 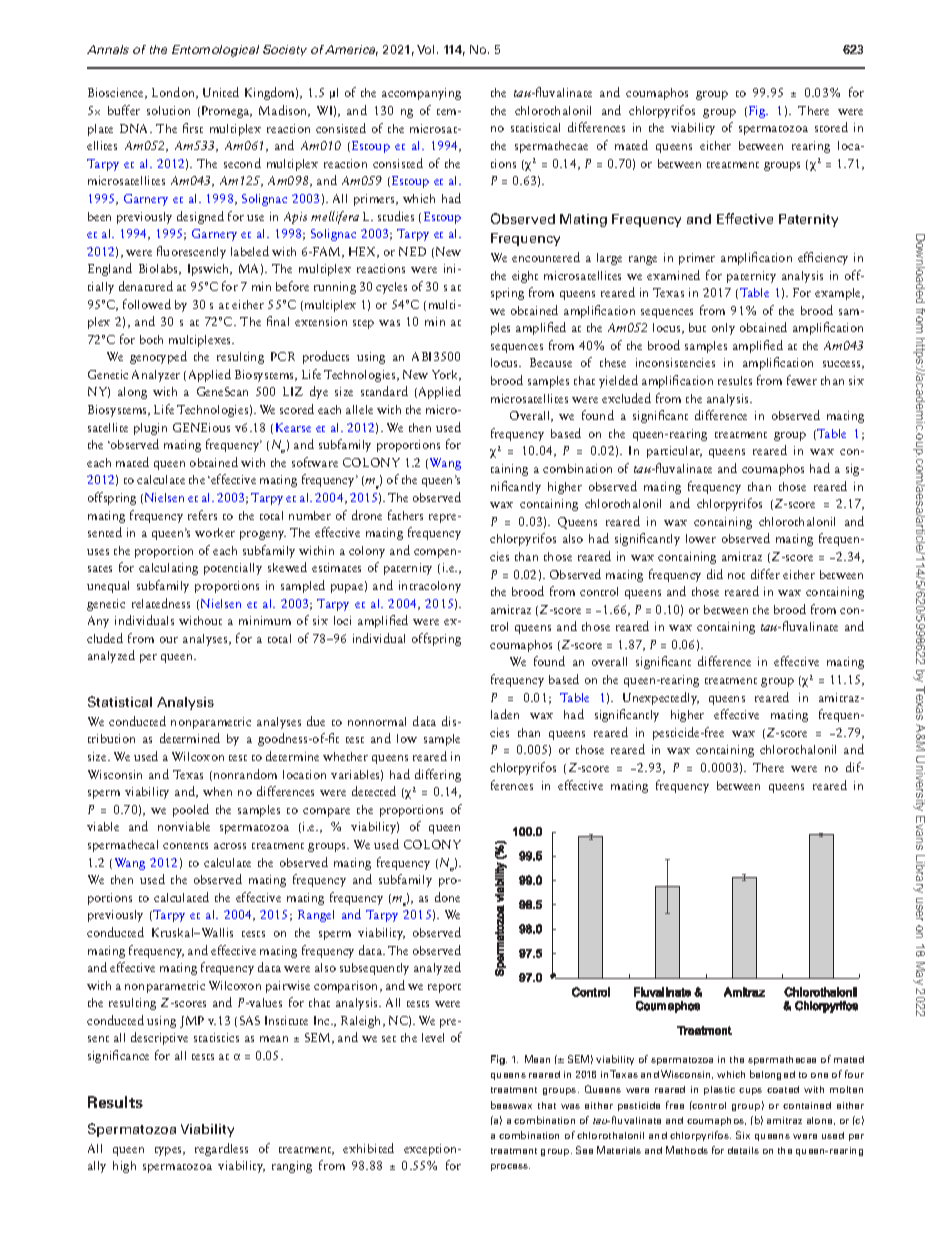 What do you see at coordinates (221, 1149) in the screenshot?
I see `regardless` at bounding box center [221, 1149].
